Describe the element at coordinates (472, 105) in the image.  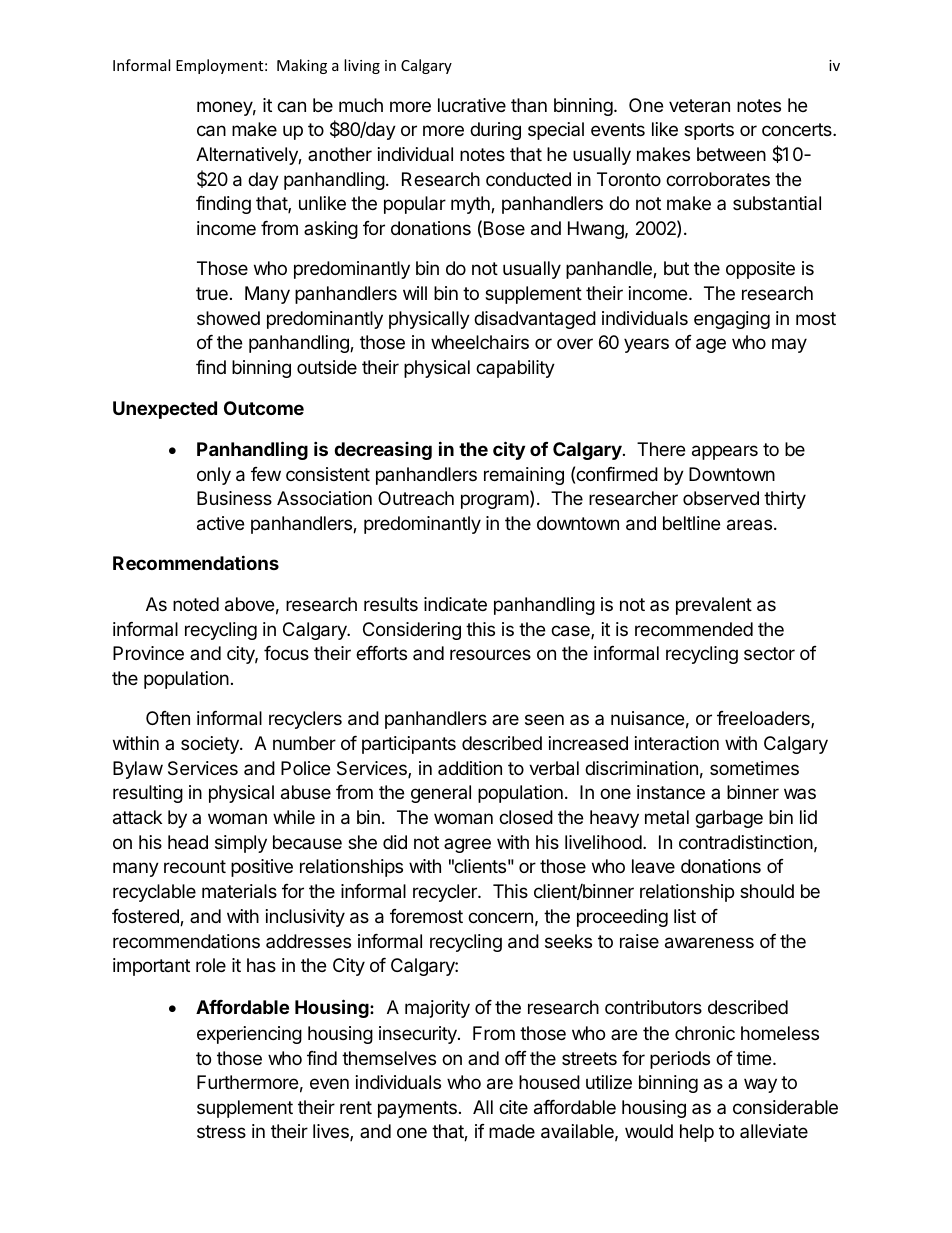
I see `lucrative` at that location.
